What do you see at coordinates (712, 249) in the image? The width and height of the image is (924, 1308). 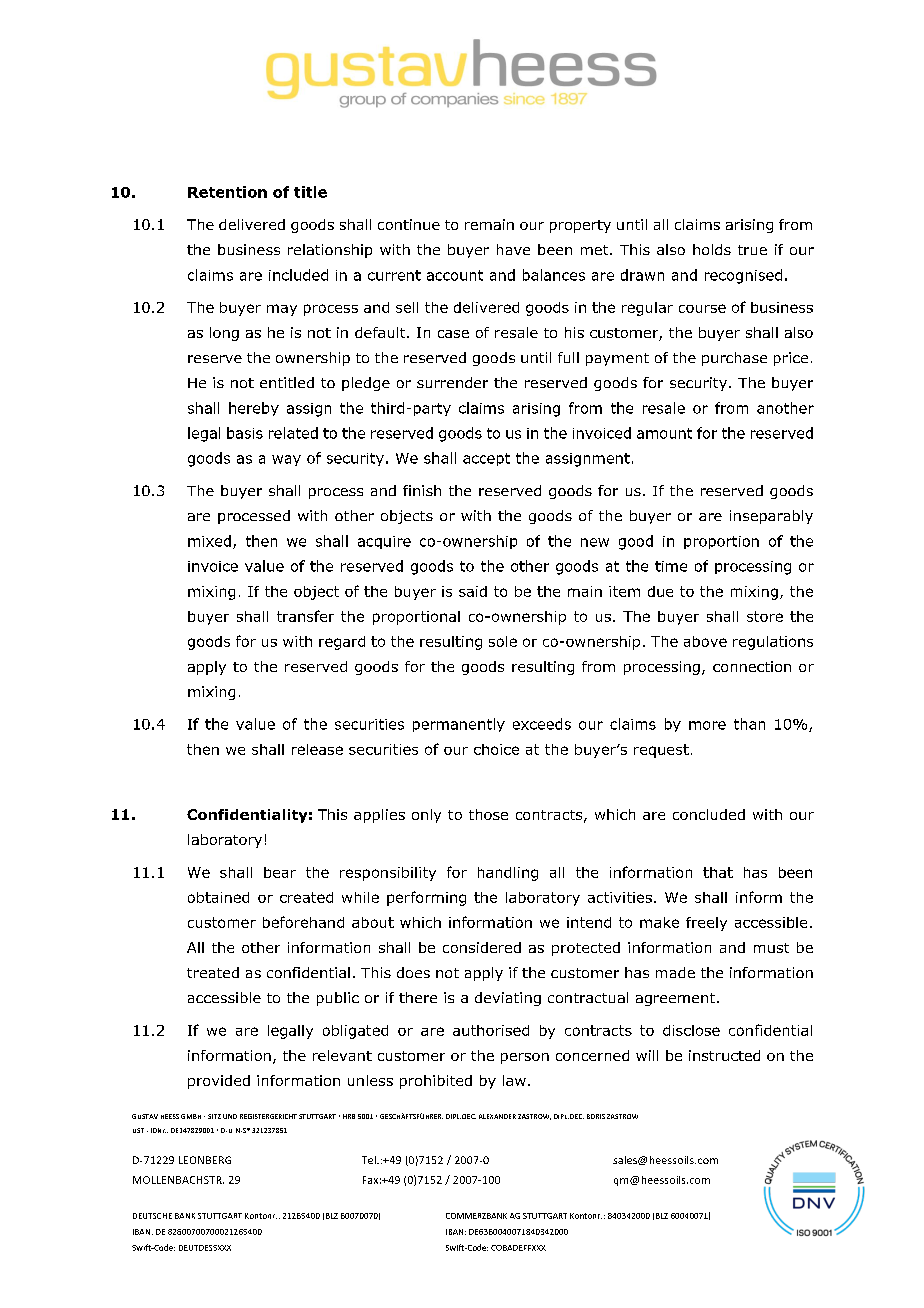 I see `holds` at bounding box center [712, 249].
